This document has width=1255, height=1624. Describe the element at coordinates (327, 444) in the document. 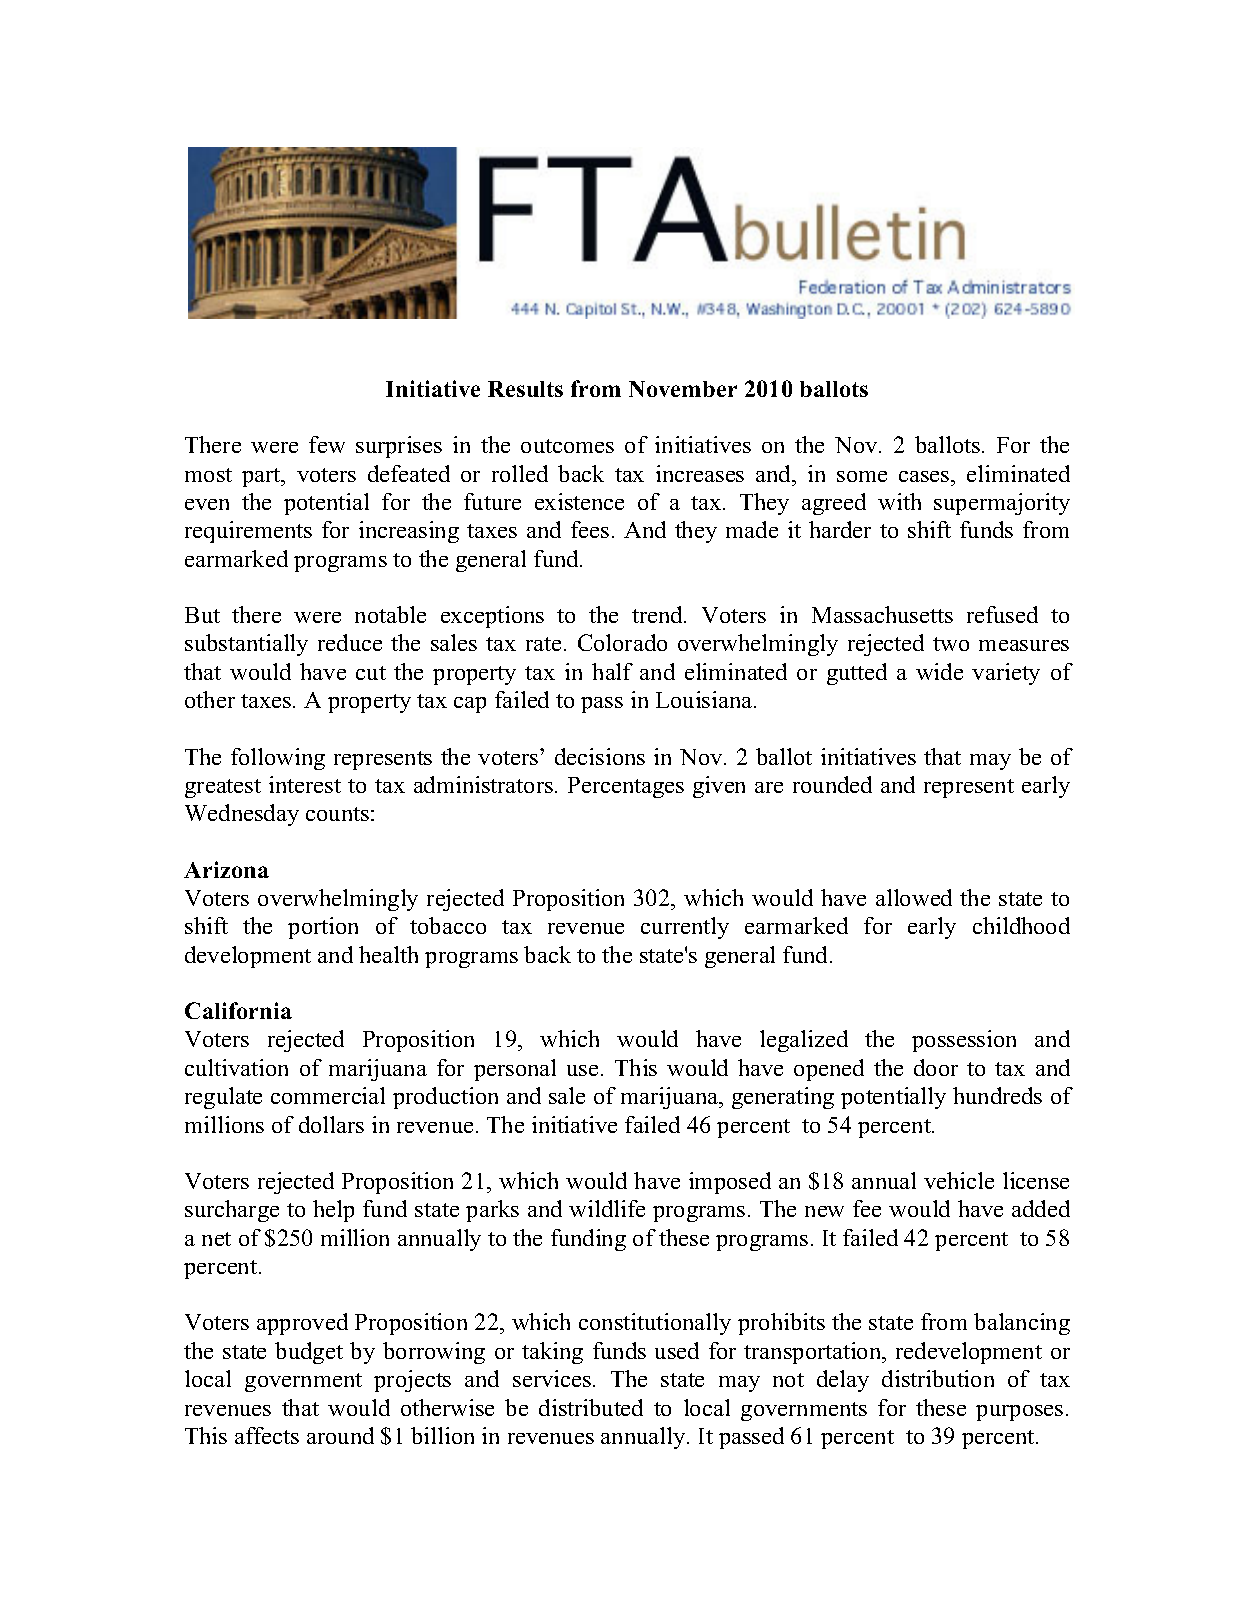

I see `few` at that location.
